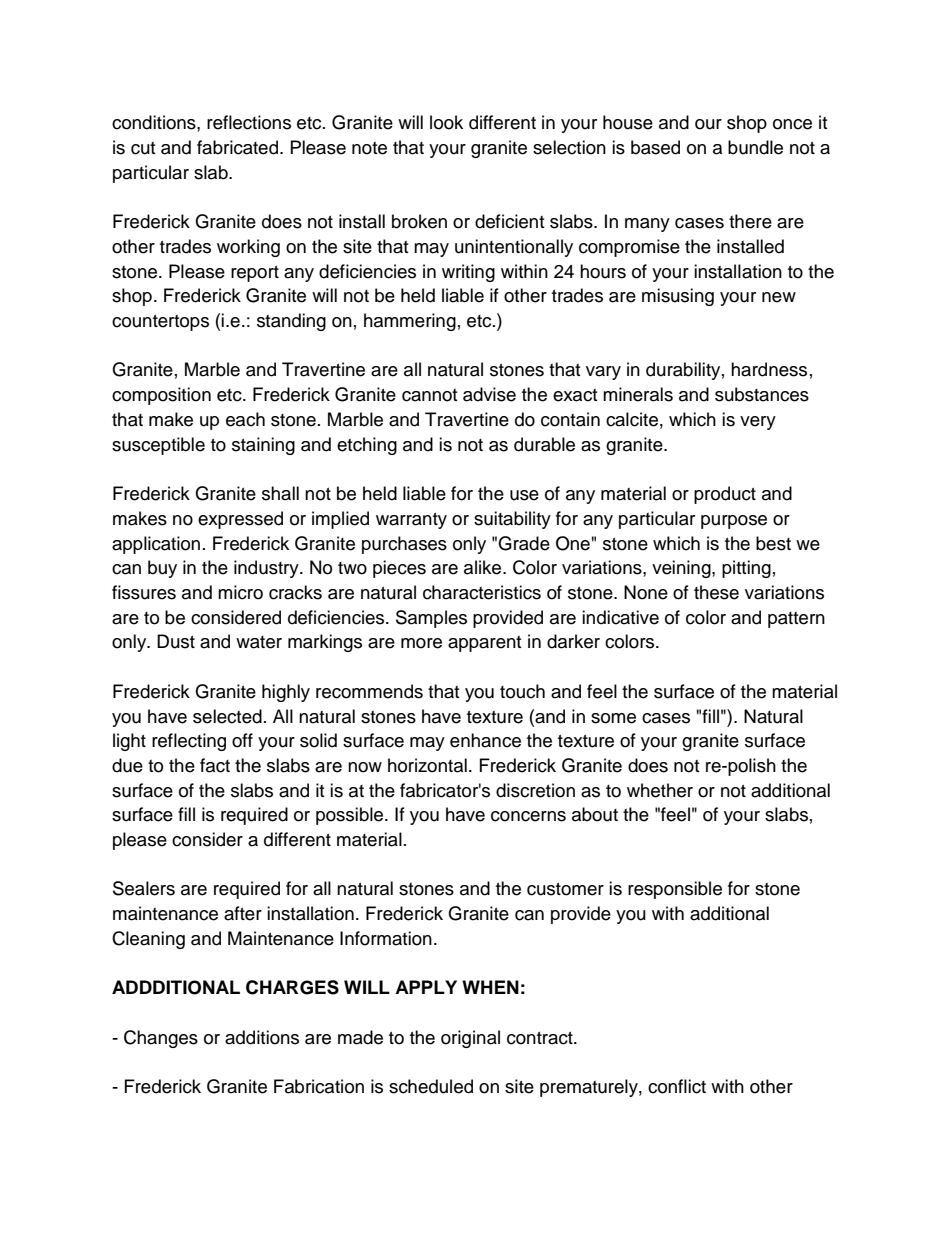  Describe the element at coordinates (725, 495) in the document. I see `product` at that location.
